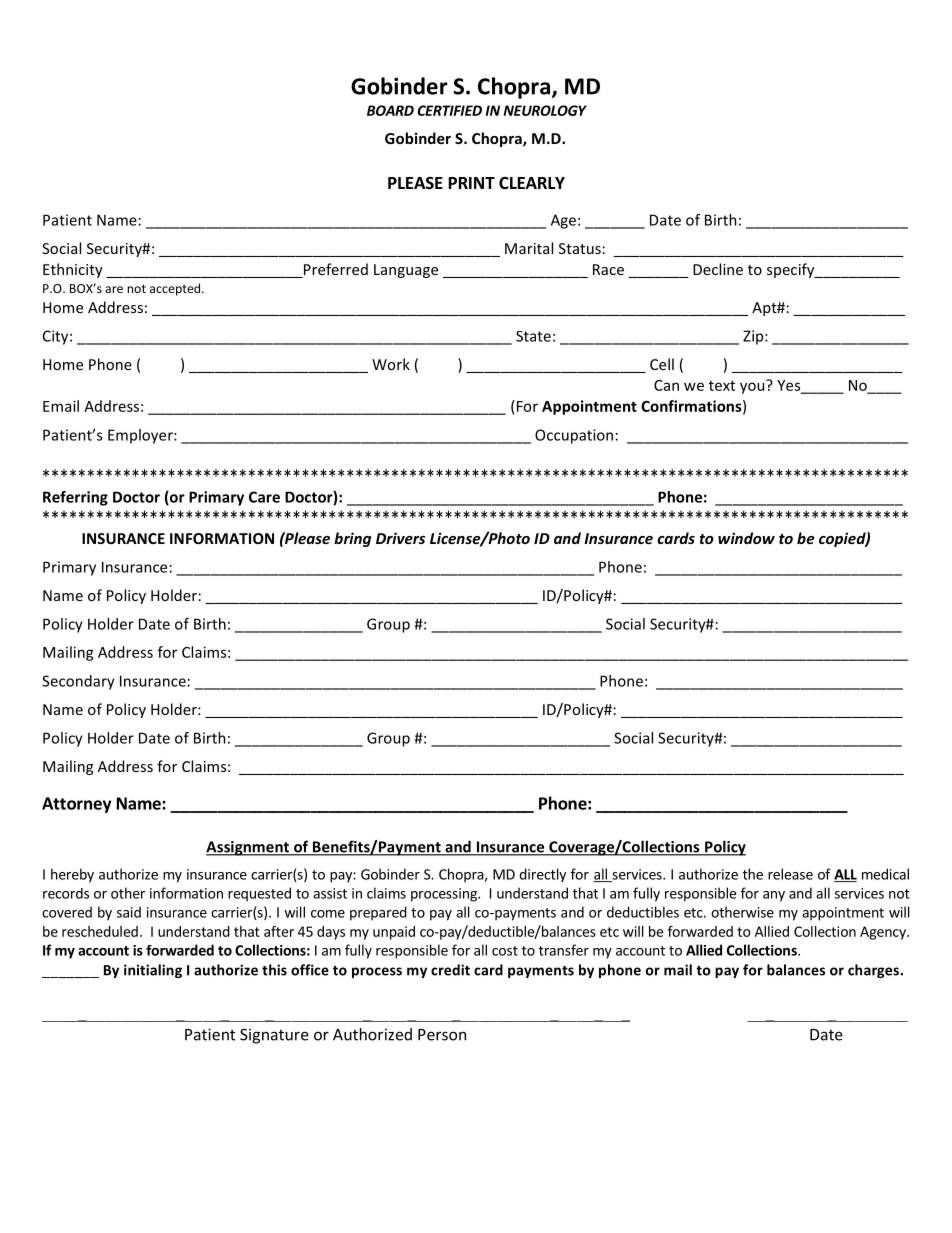  What do you see at coordinates (884, 933) in the screenshot?
I see `Agency` at bounding box center [884, 933].
